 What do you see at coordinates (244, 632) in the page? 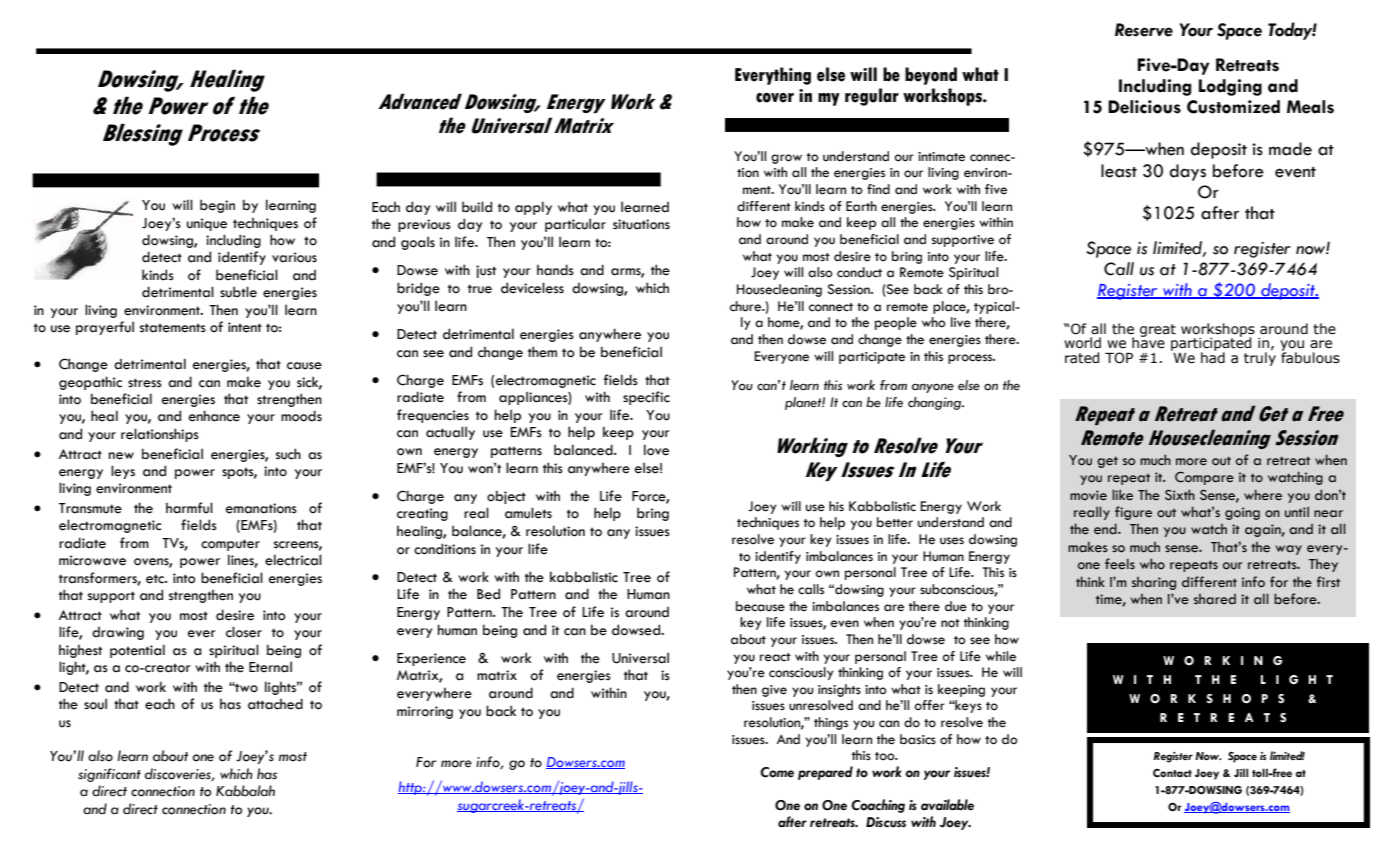
I see `closer` at bounding box center [244, 632].
